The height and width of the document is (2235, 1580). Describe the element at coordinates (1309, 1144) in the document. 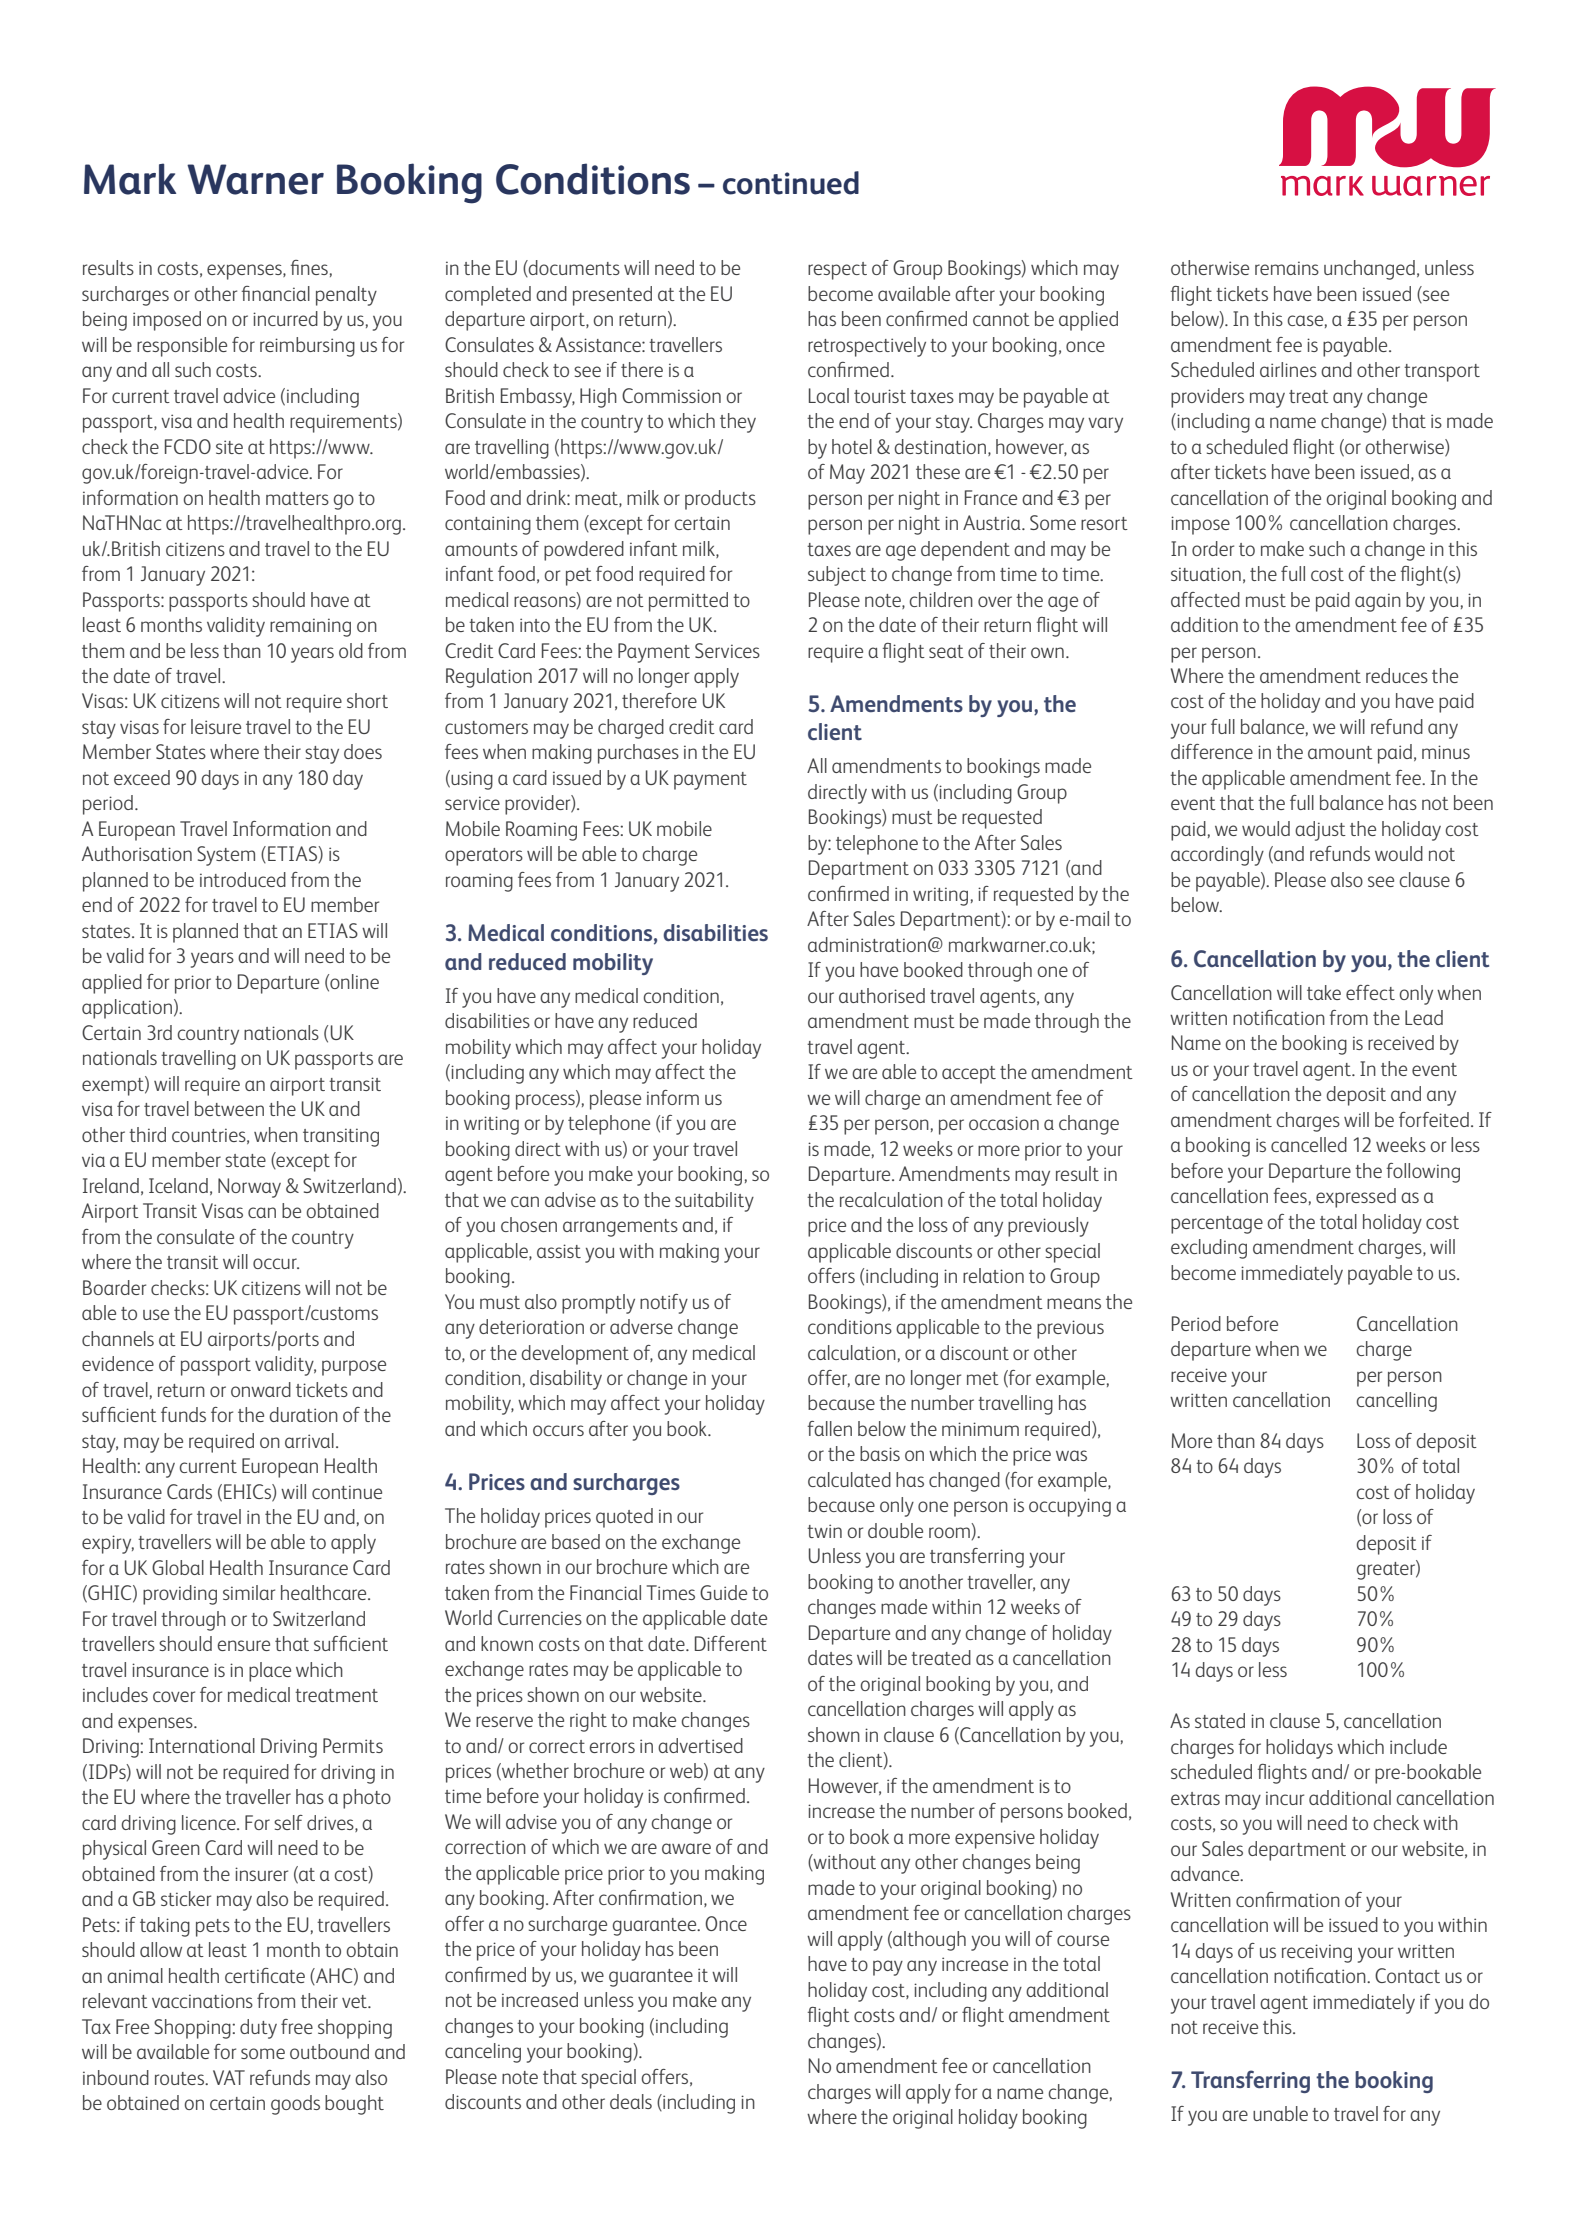

I see `cancelled` at that location.
